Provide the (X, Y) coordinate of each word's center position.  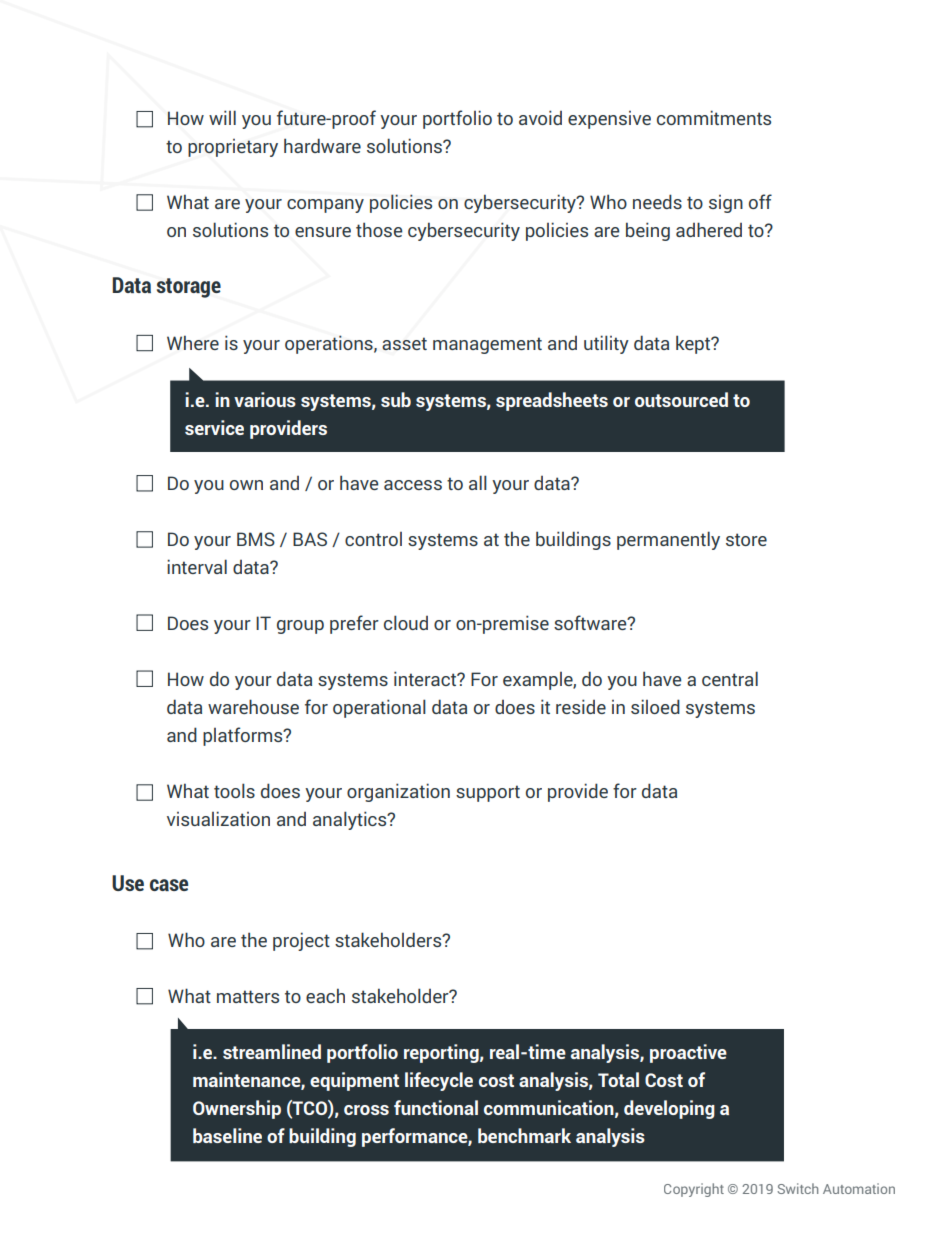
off (760, 201)
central (730, 678)
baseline (227, 1135)
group (300, 627)
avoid (540, 117)
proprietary (233, 148)
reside (581, 706)
